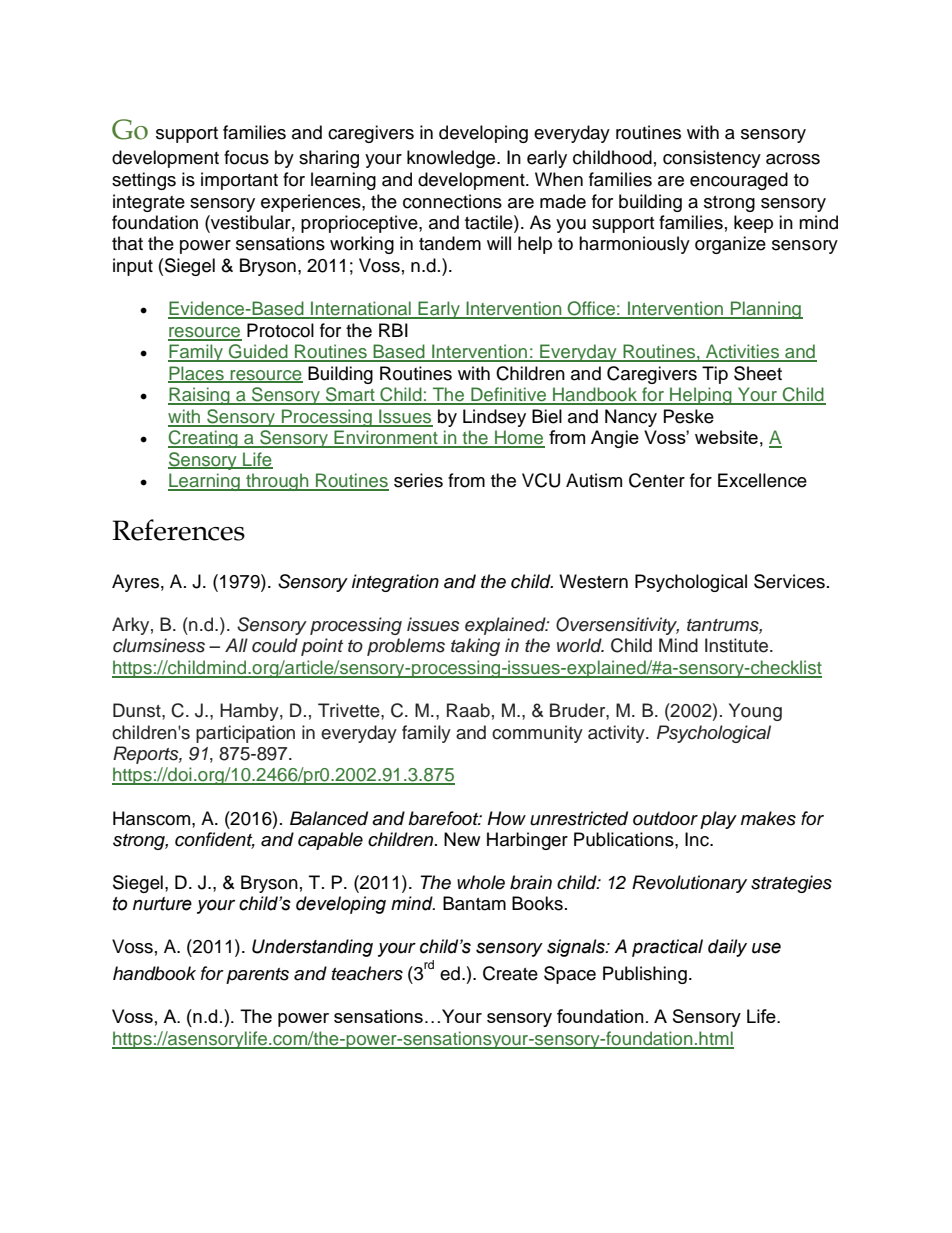 Image resolution: width=952 pixels, height=1233 pixels. What do you see at coordinates (727, 948) in the document?
I see `daily` at bounding box center [727, 948].
